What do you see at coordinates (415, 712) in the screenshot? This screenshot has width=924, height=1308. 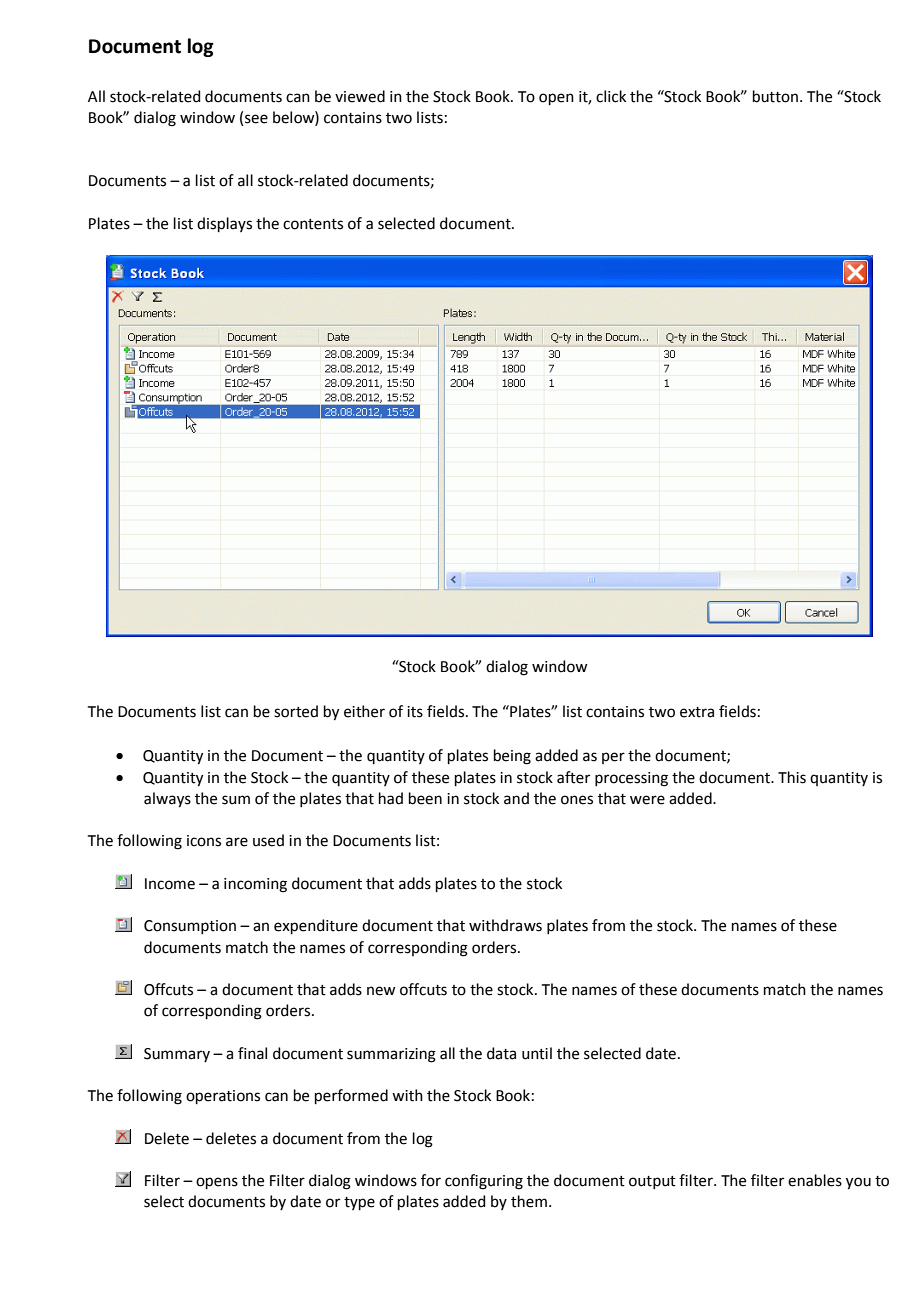 I see `its` at bounding box center [415, 712].
